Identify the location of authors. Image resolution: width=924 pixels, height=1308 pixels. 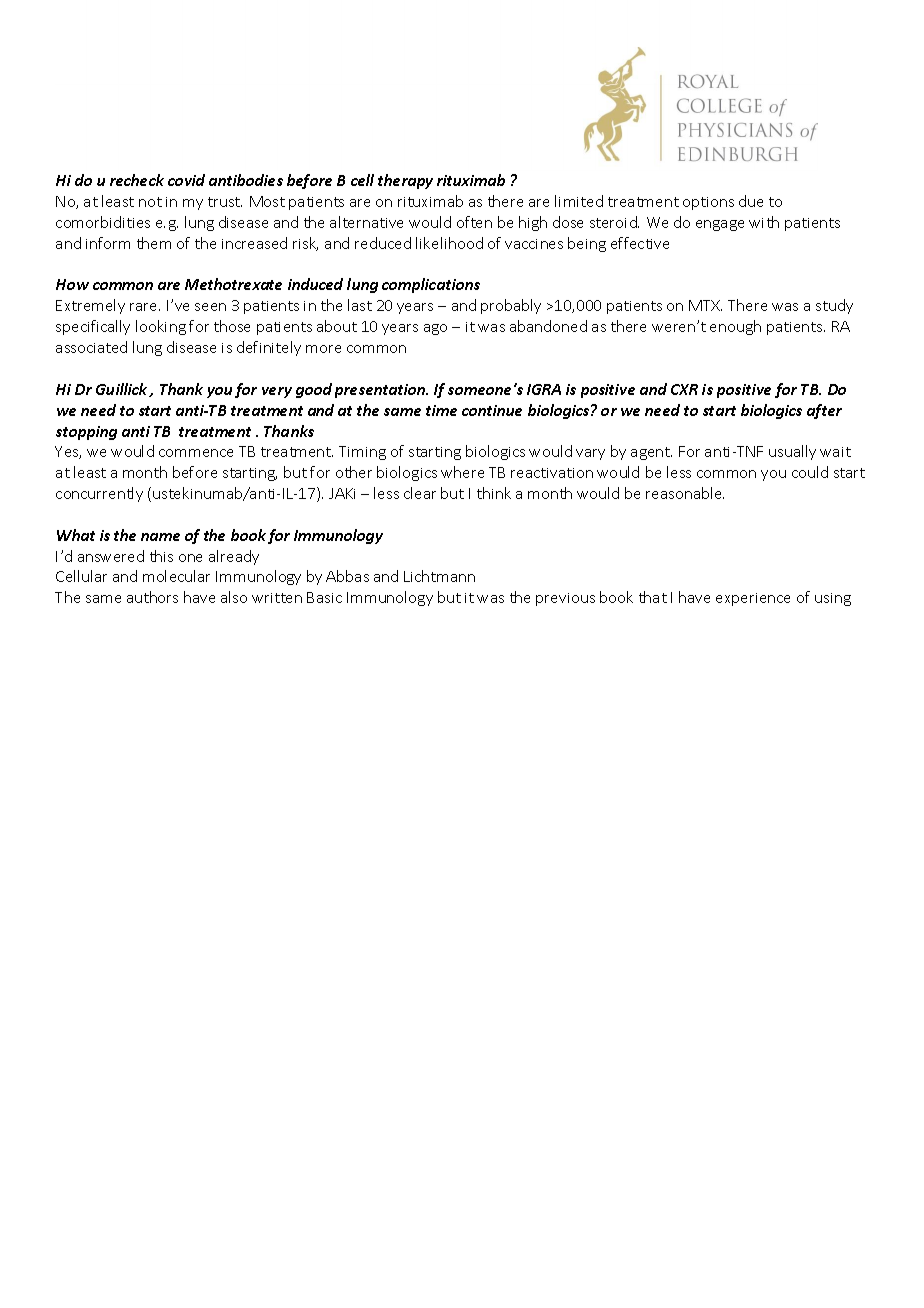
(152, 597).
